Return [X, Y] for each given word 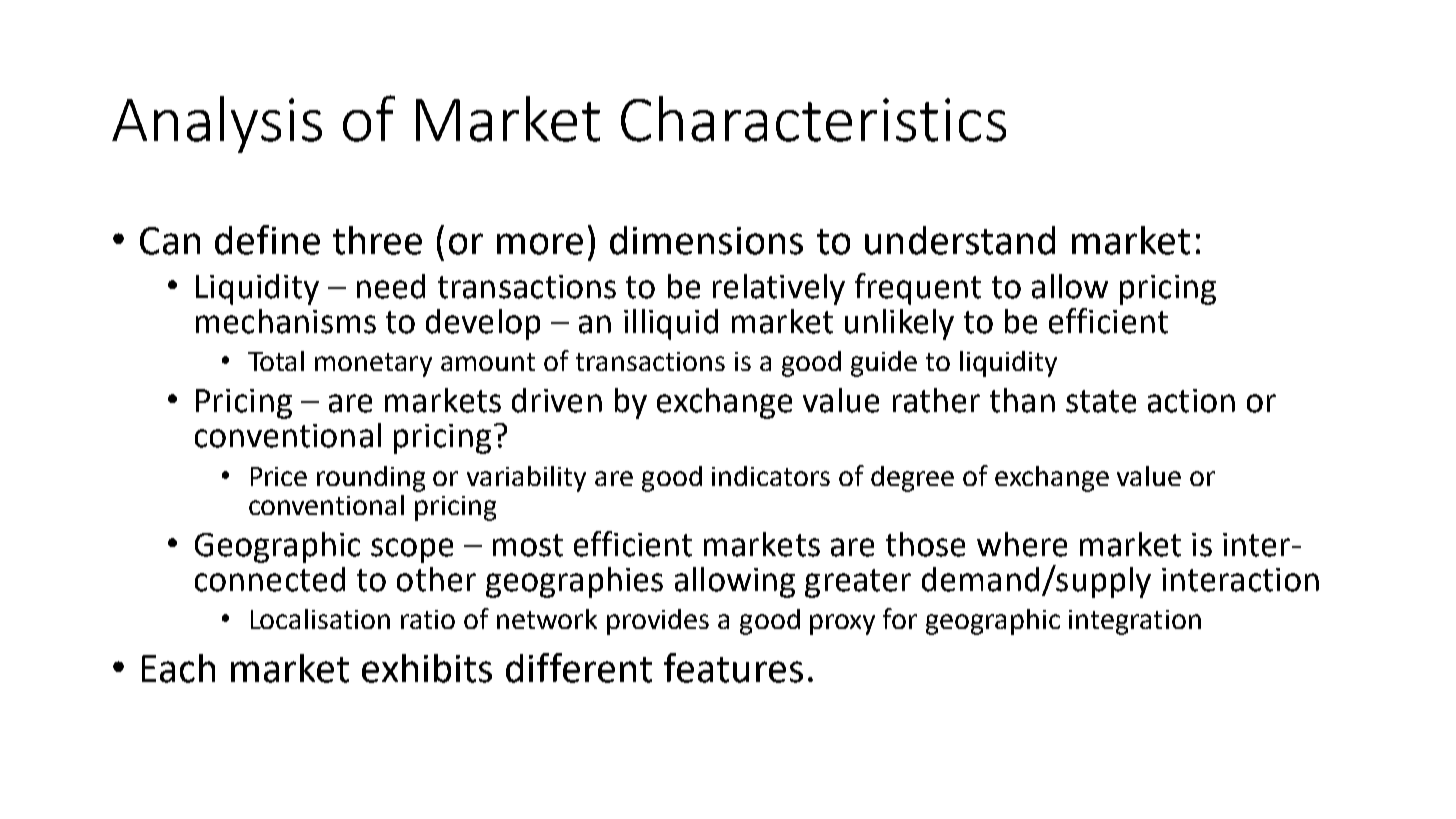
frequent [918, 289]
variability [526, 479]
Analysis [217, 124]
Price [279, 476]
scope [412, 550]
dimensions [706, 240]
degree [912, 479]
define [267, 240]
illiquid [671, 324]
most [528, 545]
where [1022, 544]
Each [178, 668]
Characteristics [813, 119]
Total [276, 361]
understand [960, 240]
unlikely [899, 324]
